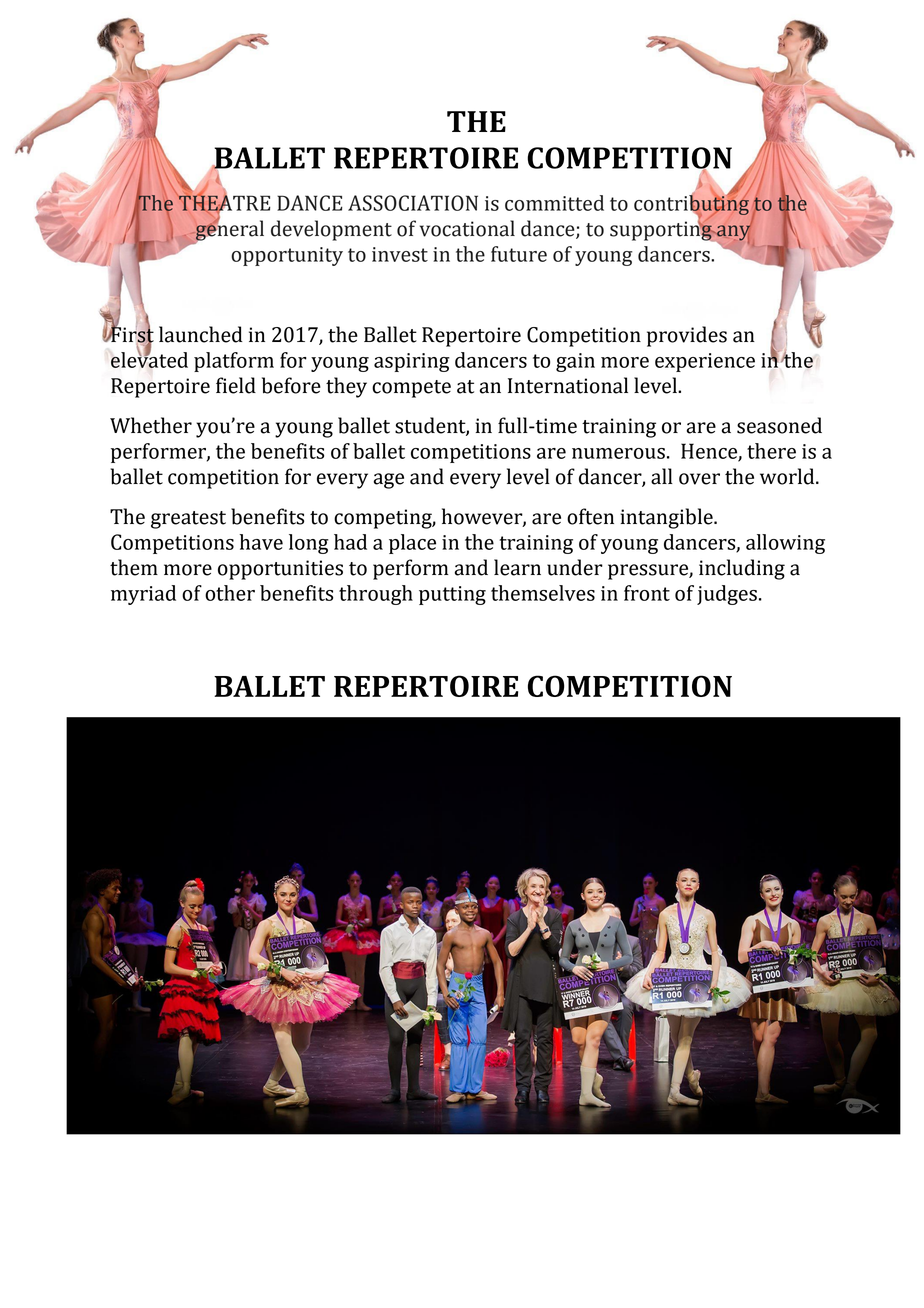  Describe the element at coordinates (467, 228) in the screenshot. I see `vocational` at that location.
